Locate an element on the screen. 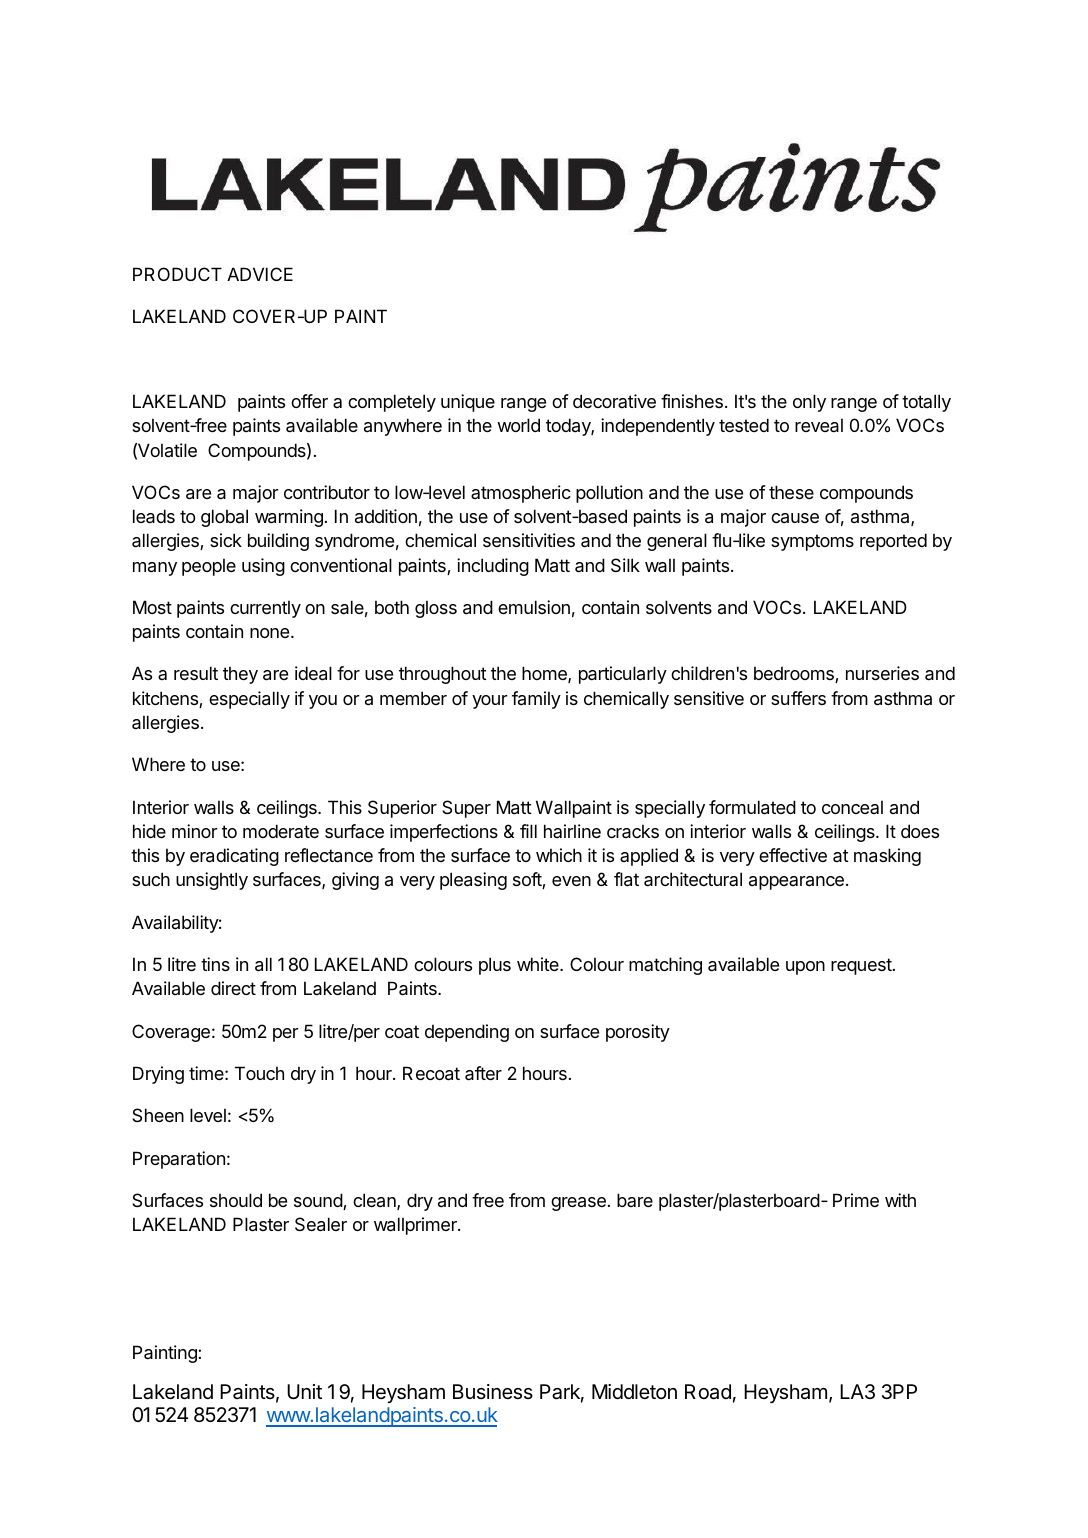 Image resolution: width=1088 pixels, height=1538 pixels. only is located at coordinates (809, 403).
